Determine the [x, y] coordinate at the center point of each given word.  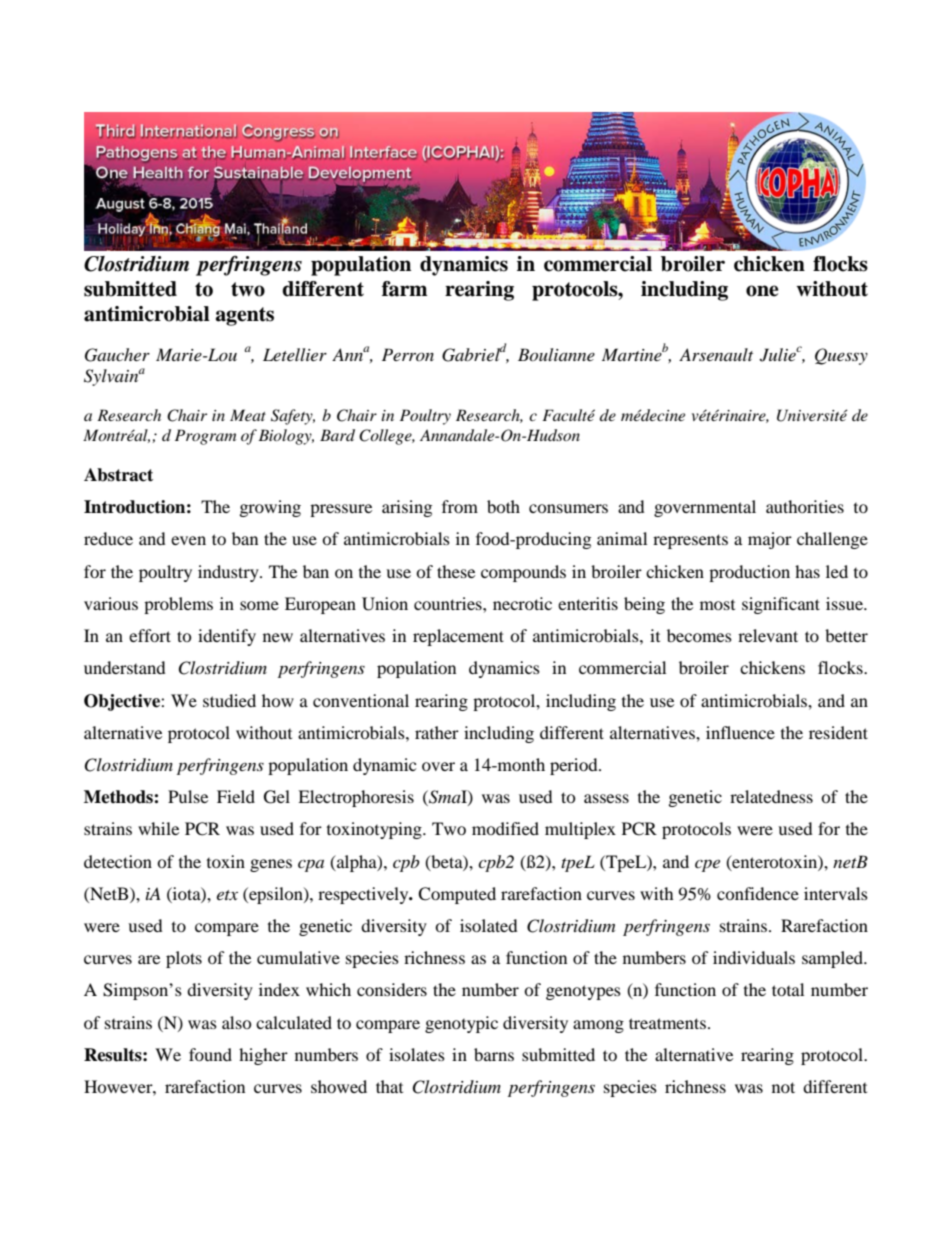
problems [178, 605]
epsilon [276, 895]
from [460, 506]
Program [205, 437]
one [762, 291]
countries [449, 603]
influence [740, 732]
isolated [489, 925]
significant [781, 605]
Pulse [188, 796]
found [210, 1054]
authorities [805, 506]
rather [437, 732]
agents [245, 316]
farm [404, 289]
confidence [758, 893]
